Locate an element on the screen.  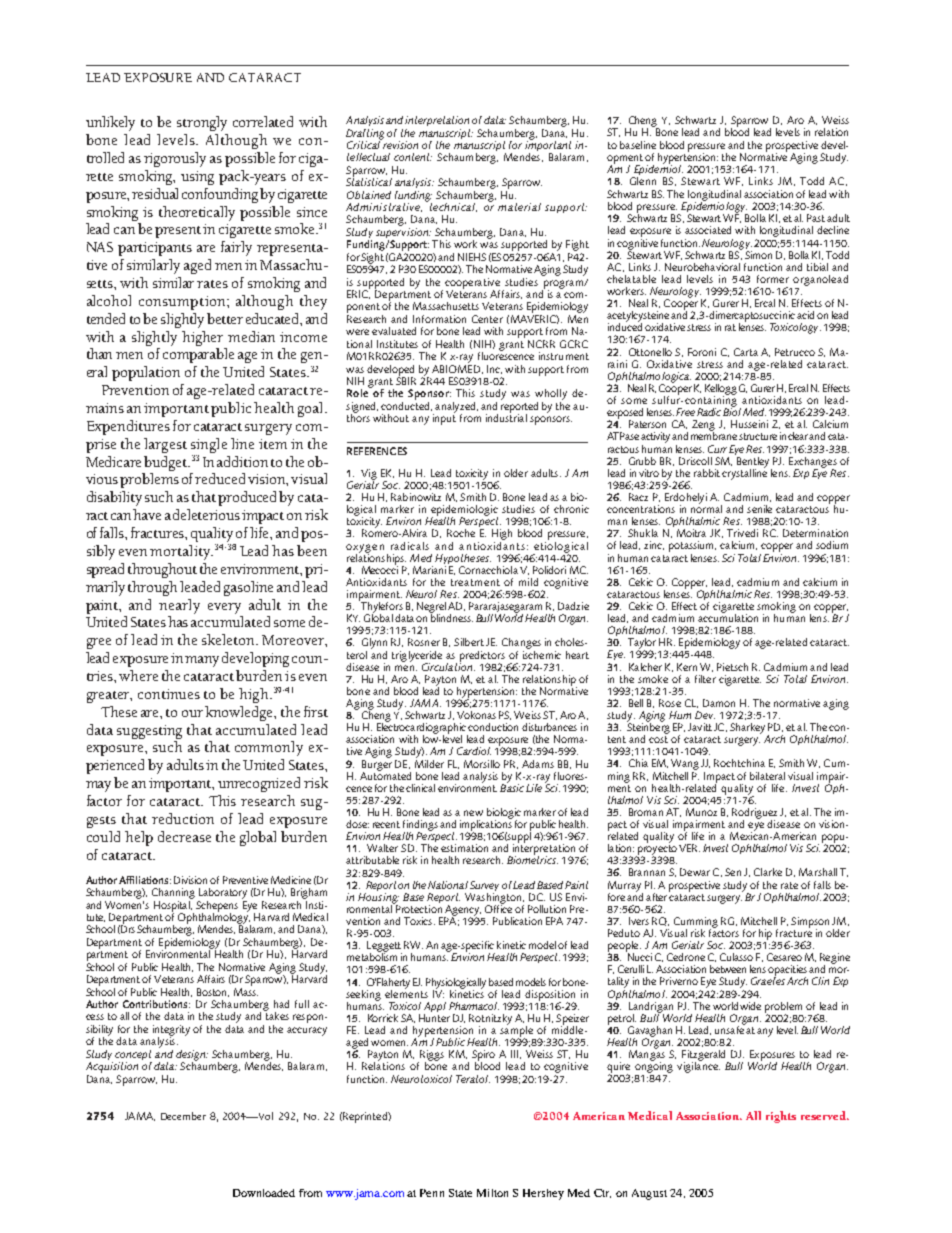
Pharmacol is located at coordinates (474, 1006).
